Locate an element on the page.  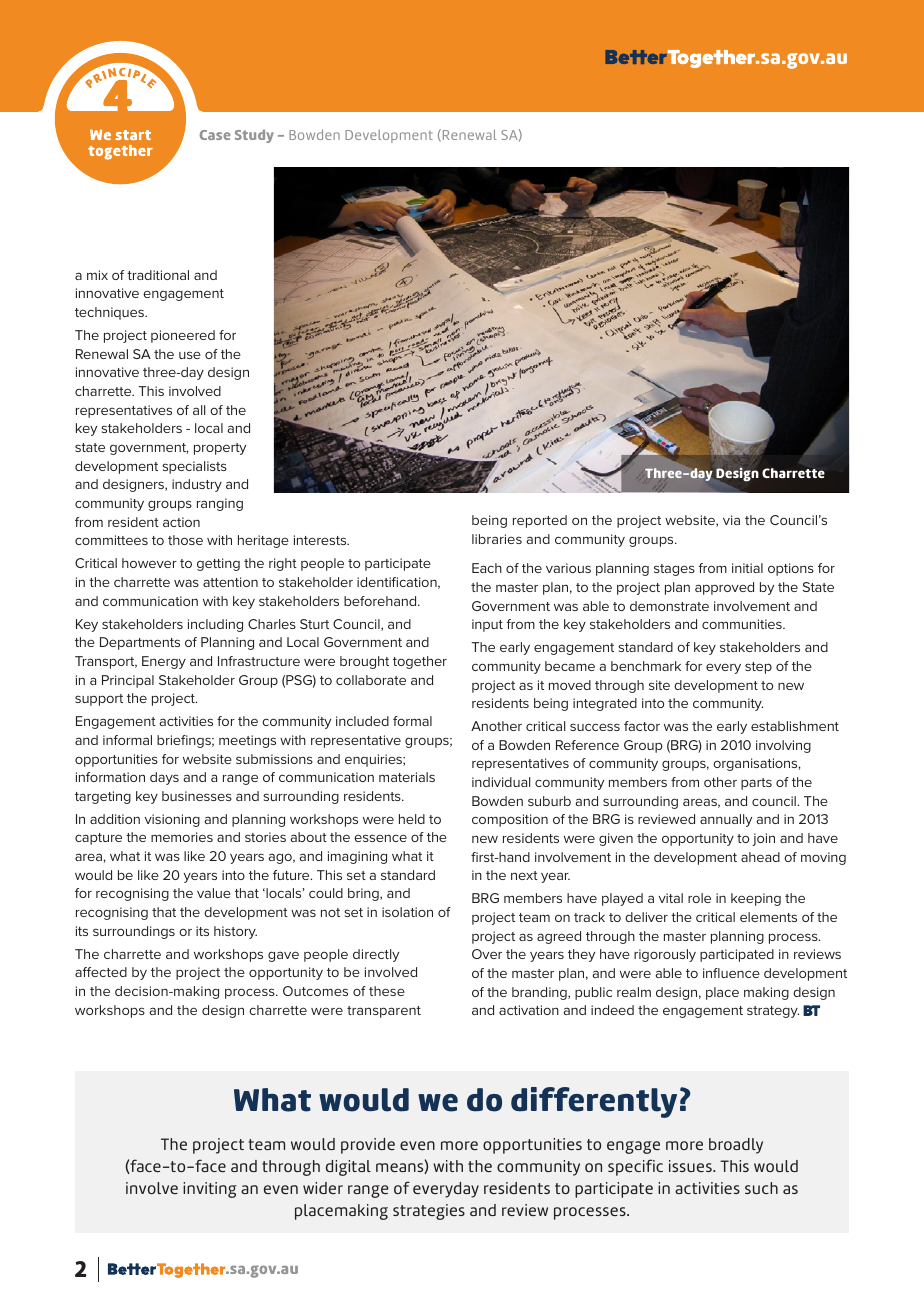
memories is located at coordinates (182, 837).
